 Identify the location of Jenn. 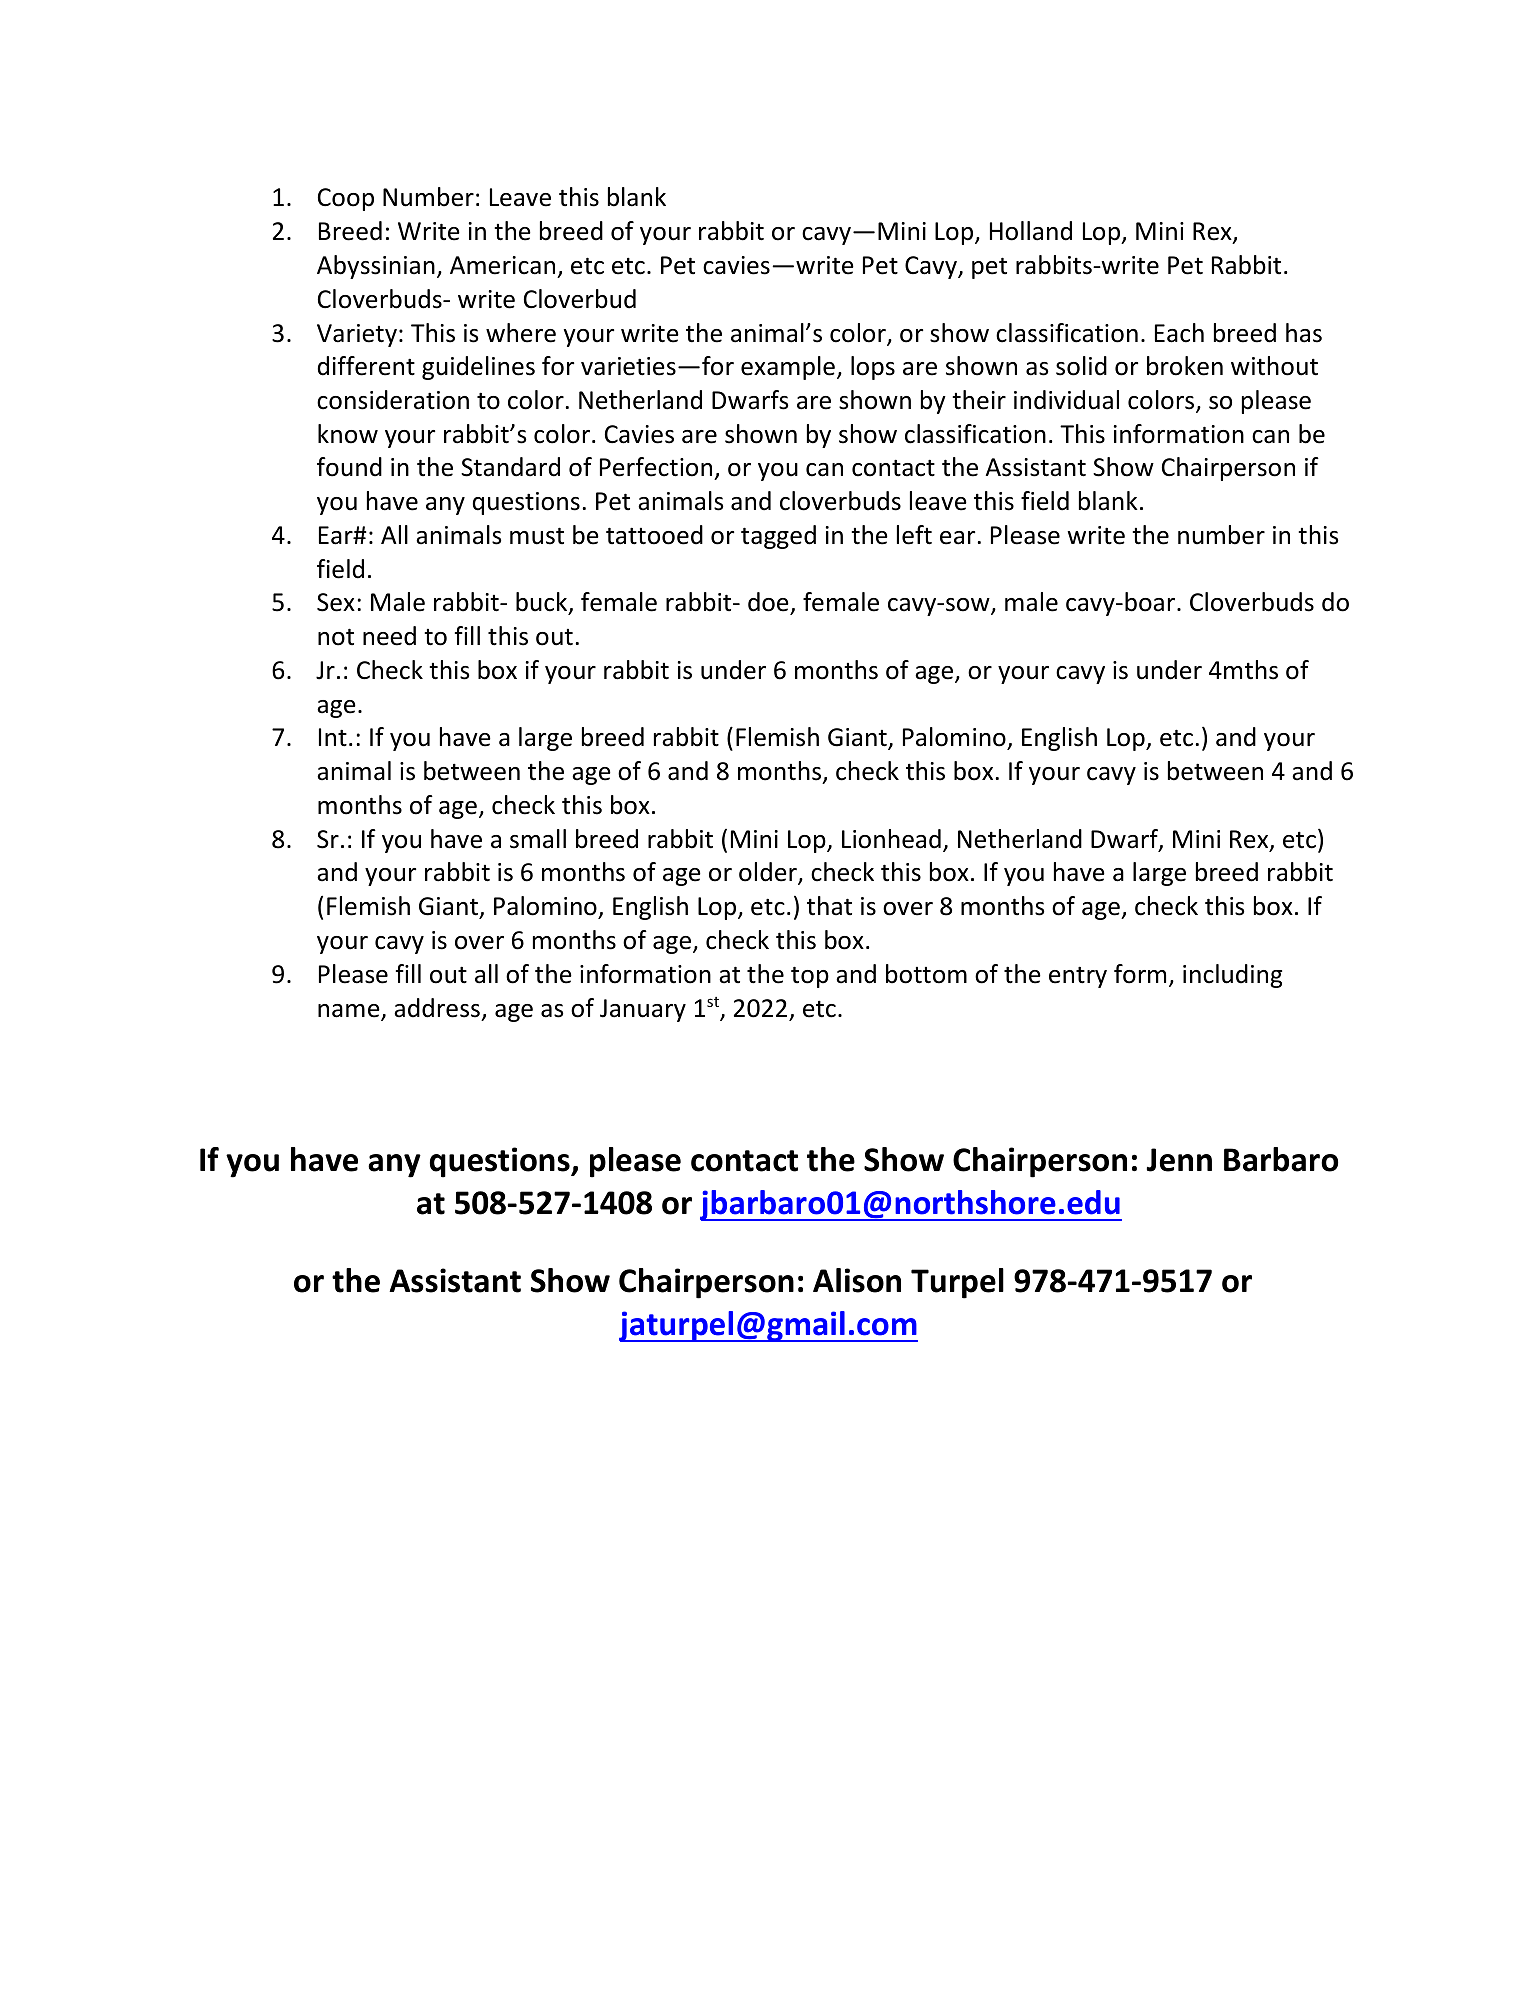
(1179, 1160).
